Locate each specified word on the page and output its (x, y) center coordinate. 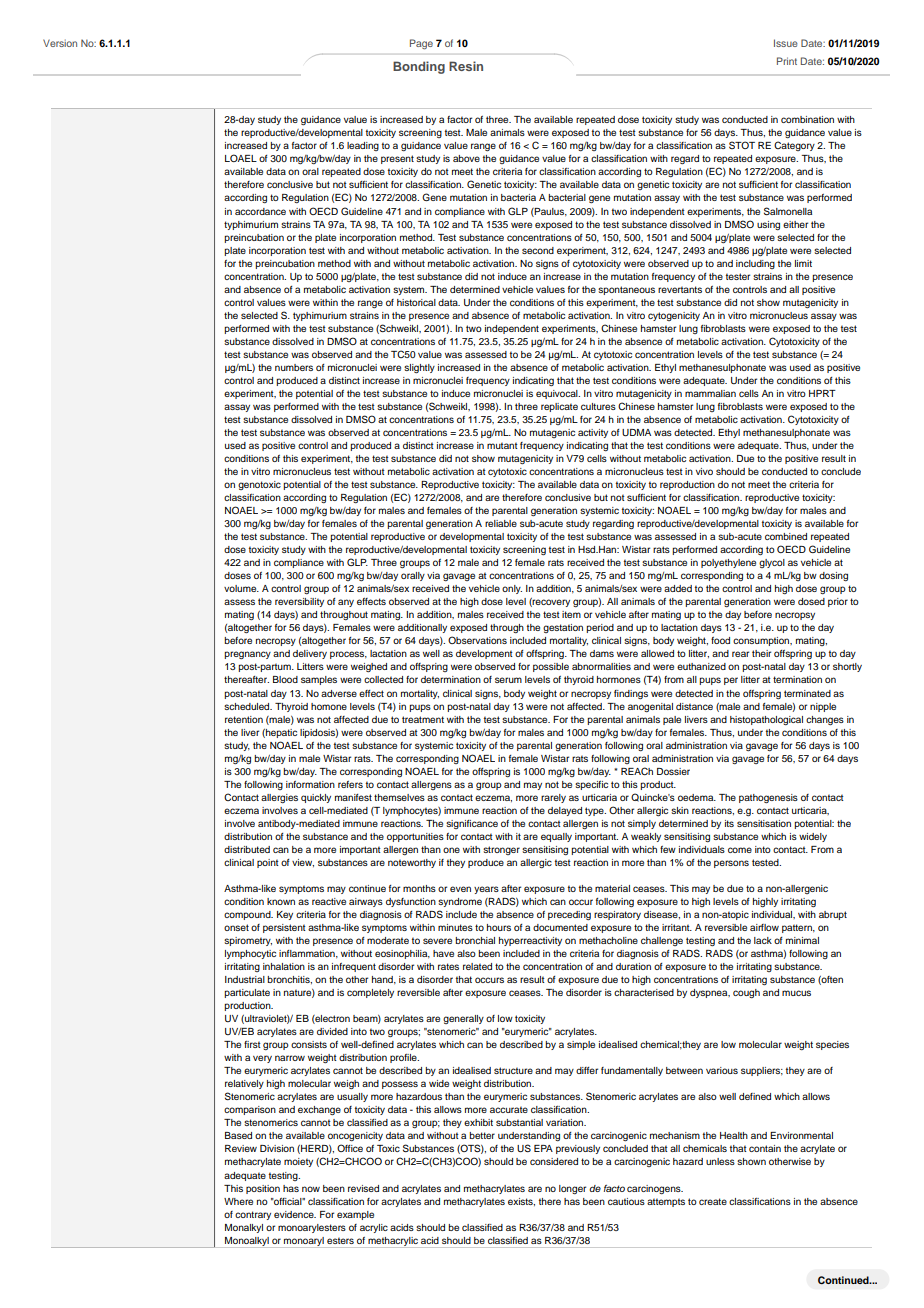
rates (448, 966)
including (755, 264)
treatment (423, 719)
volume (241, 588)
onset (236, 927)
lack (763, 940)
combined (786, 536)
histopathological (766, 720)
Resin (466, 66)
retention (244, 719)
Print (787, 61)
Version (60, 43)
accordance (260, 211)
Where (238, 1201)
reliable (501, 523)
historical (416, 302)
